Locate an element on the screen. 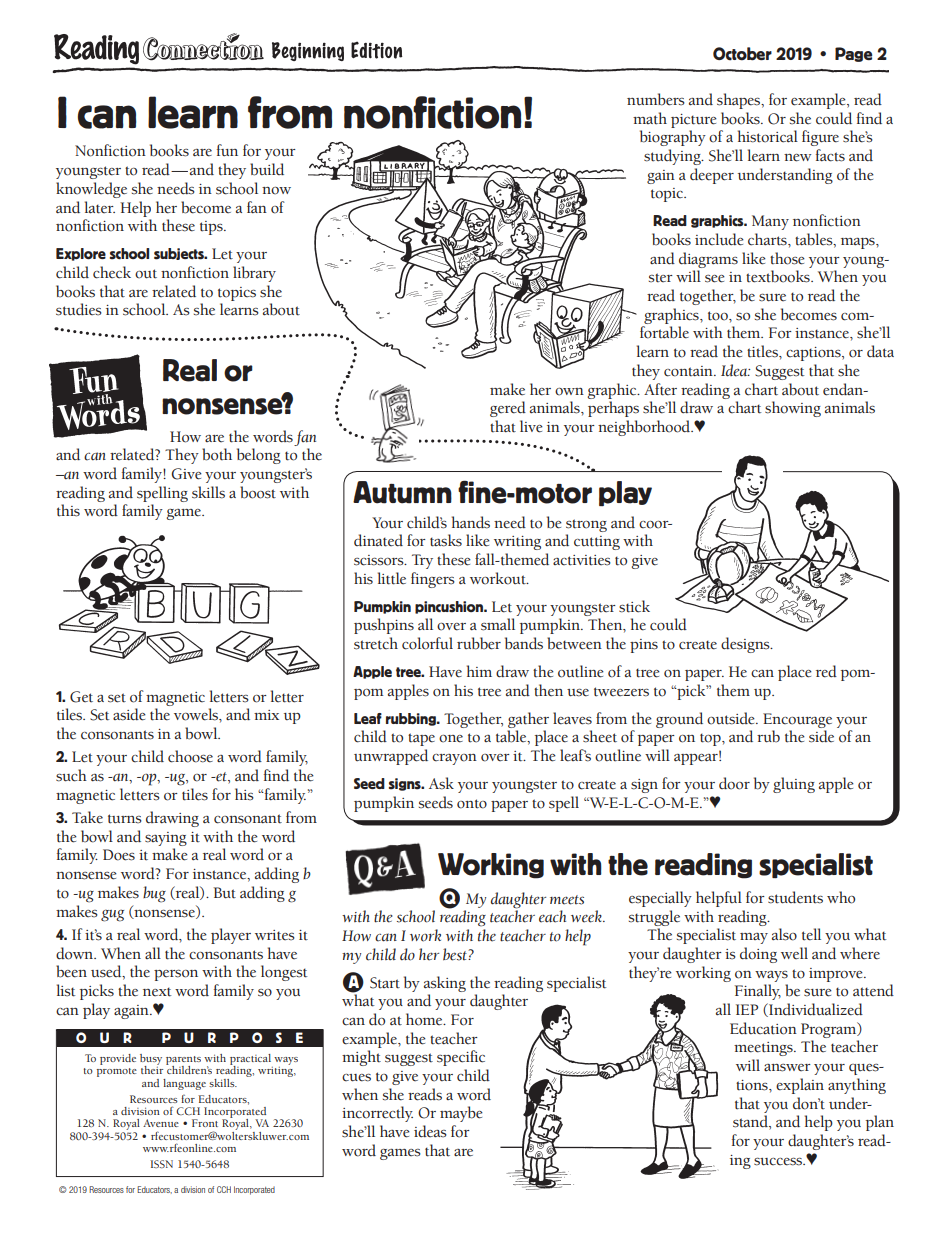  fun is located at coordinates (227, 150).
